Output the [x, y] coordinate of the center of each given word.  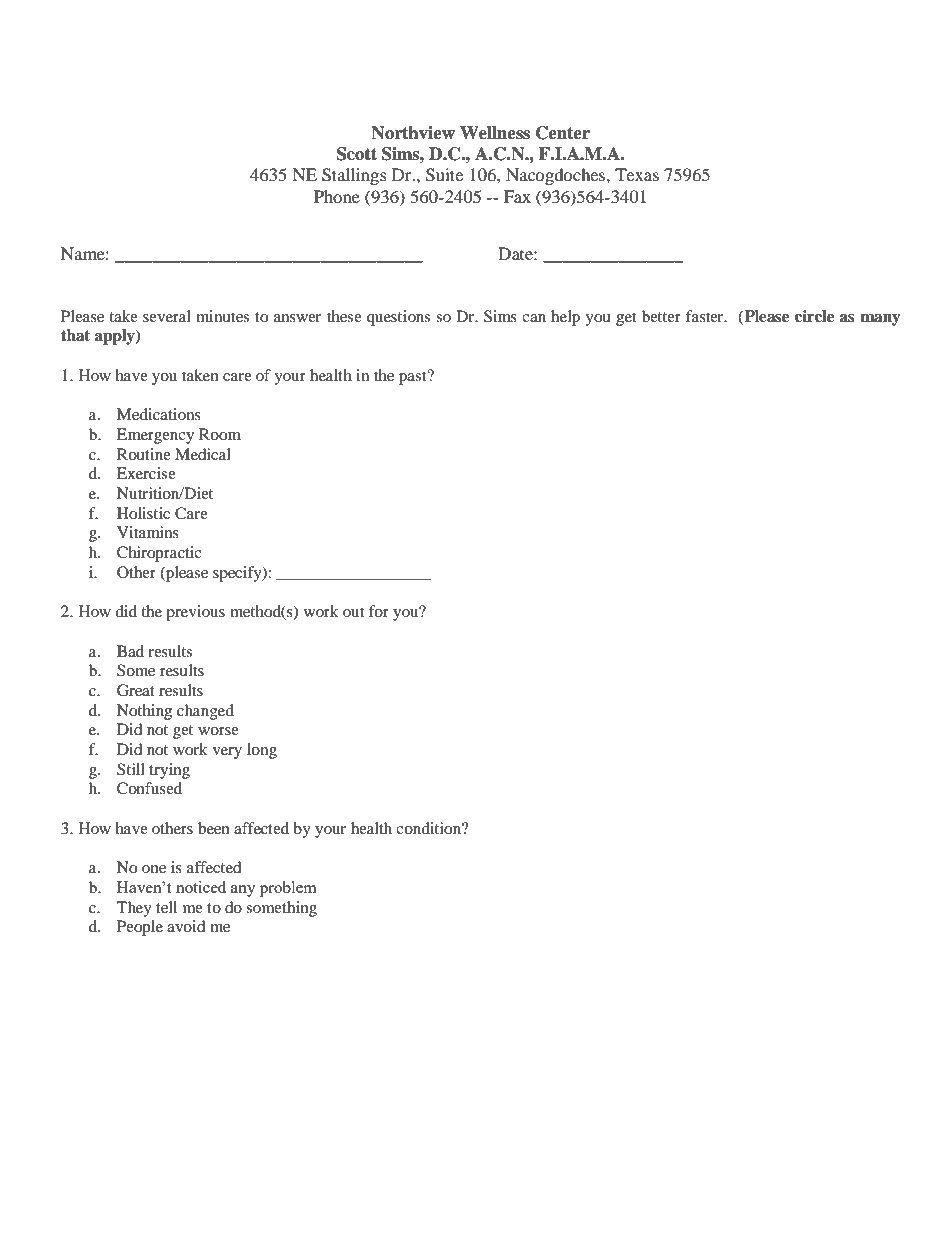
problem [288, 889]
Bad [130, 651]
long [262, 751]
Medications [159, 414]
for [379, 611]
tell [166, 907]
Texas [637, 174]
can [534, 318]
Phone [337, 196]
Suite [444, 175]
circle [814, 316]
